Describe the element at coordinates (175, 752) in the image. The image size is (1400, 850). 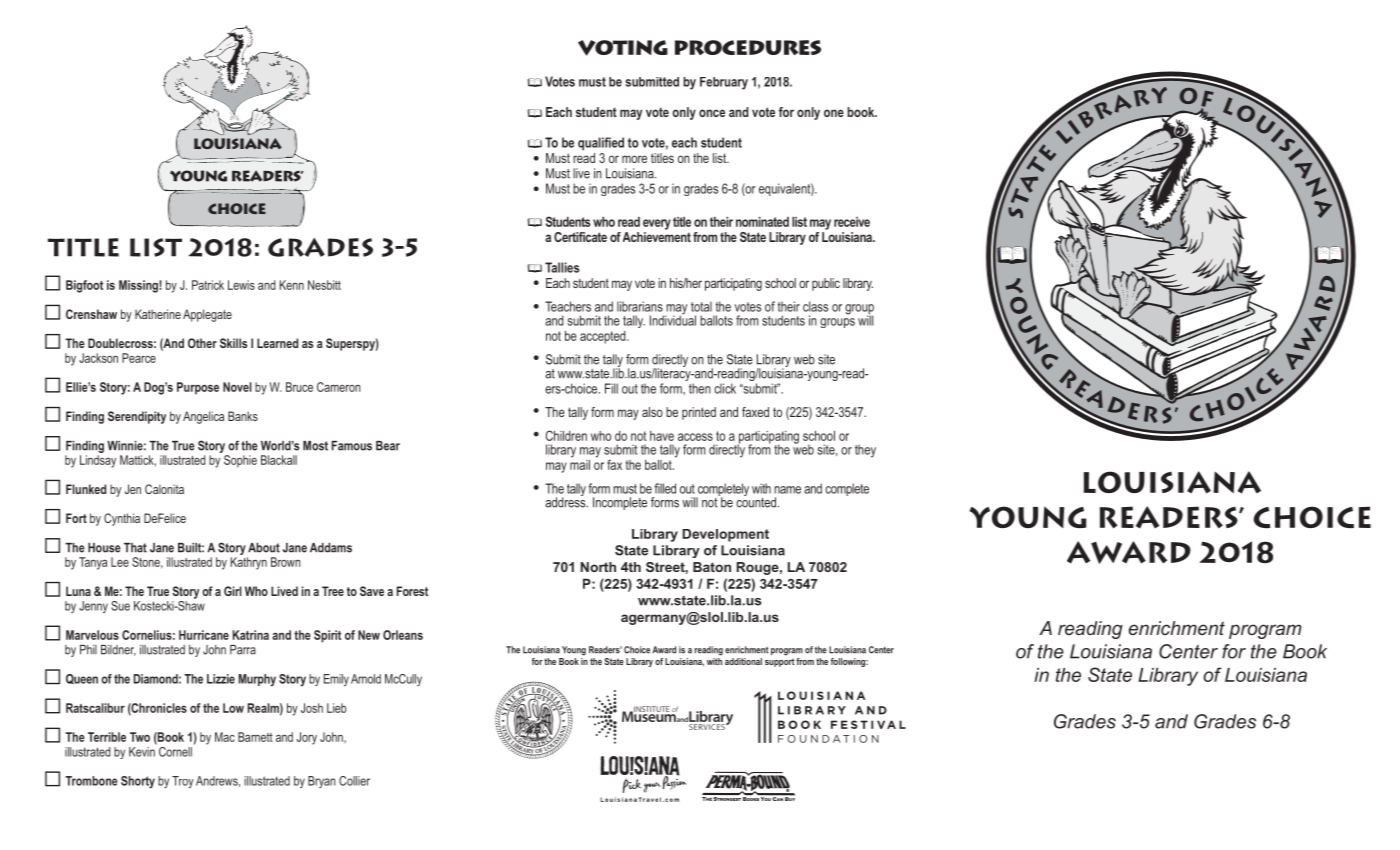
I see `Cornell` at that location.
